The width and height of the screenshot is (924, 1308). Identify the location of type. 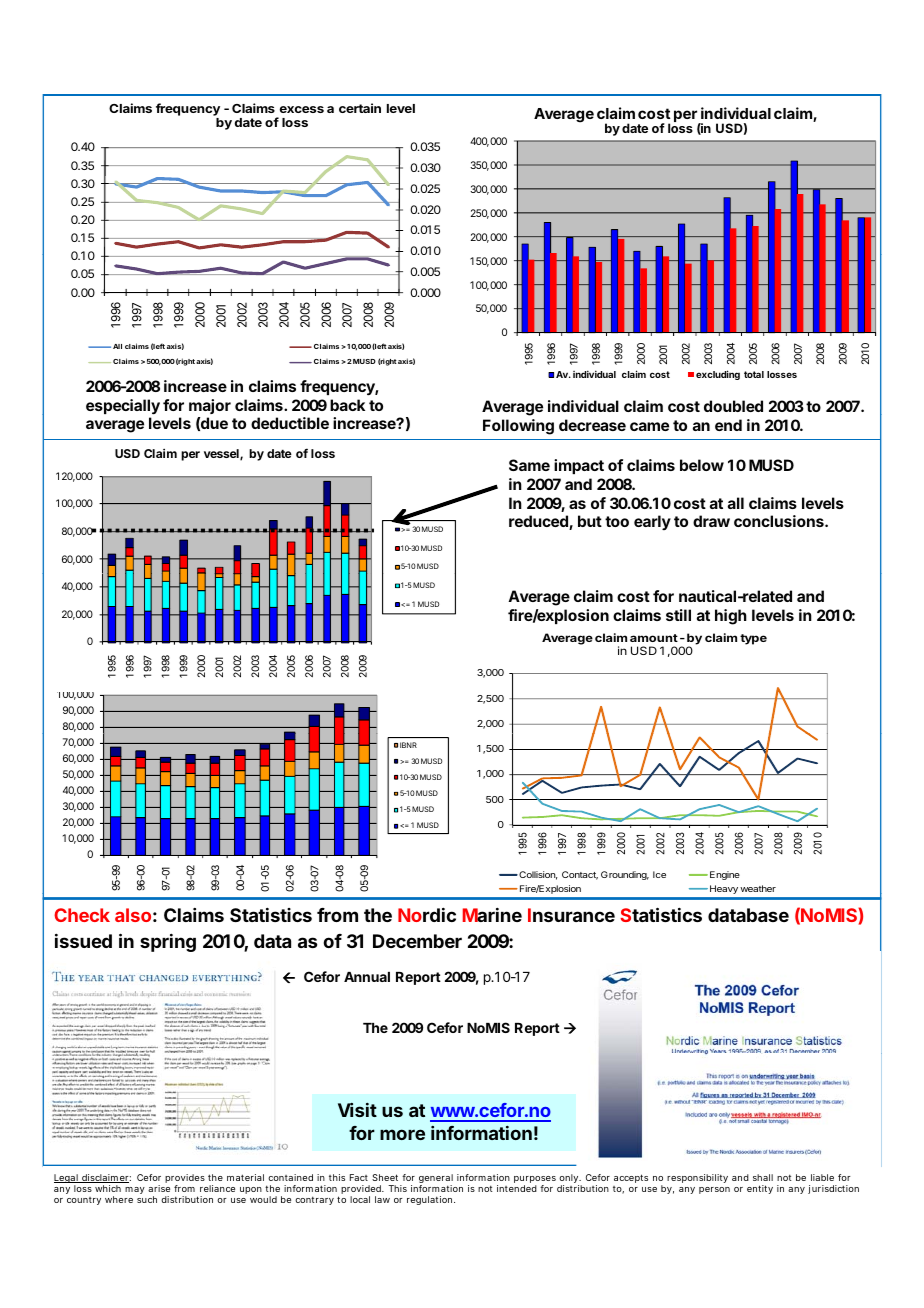
(753, 639).
